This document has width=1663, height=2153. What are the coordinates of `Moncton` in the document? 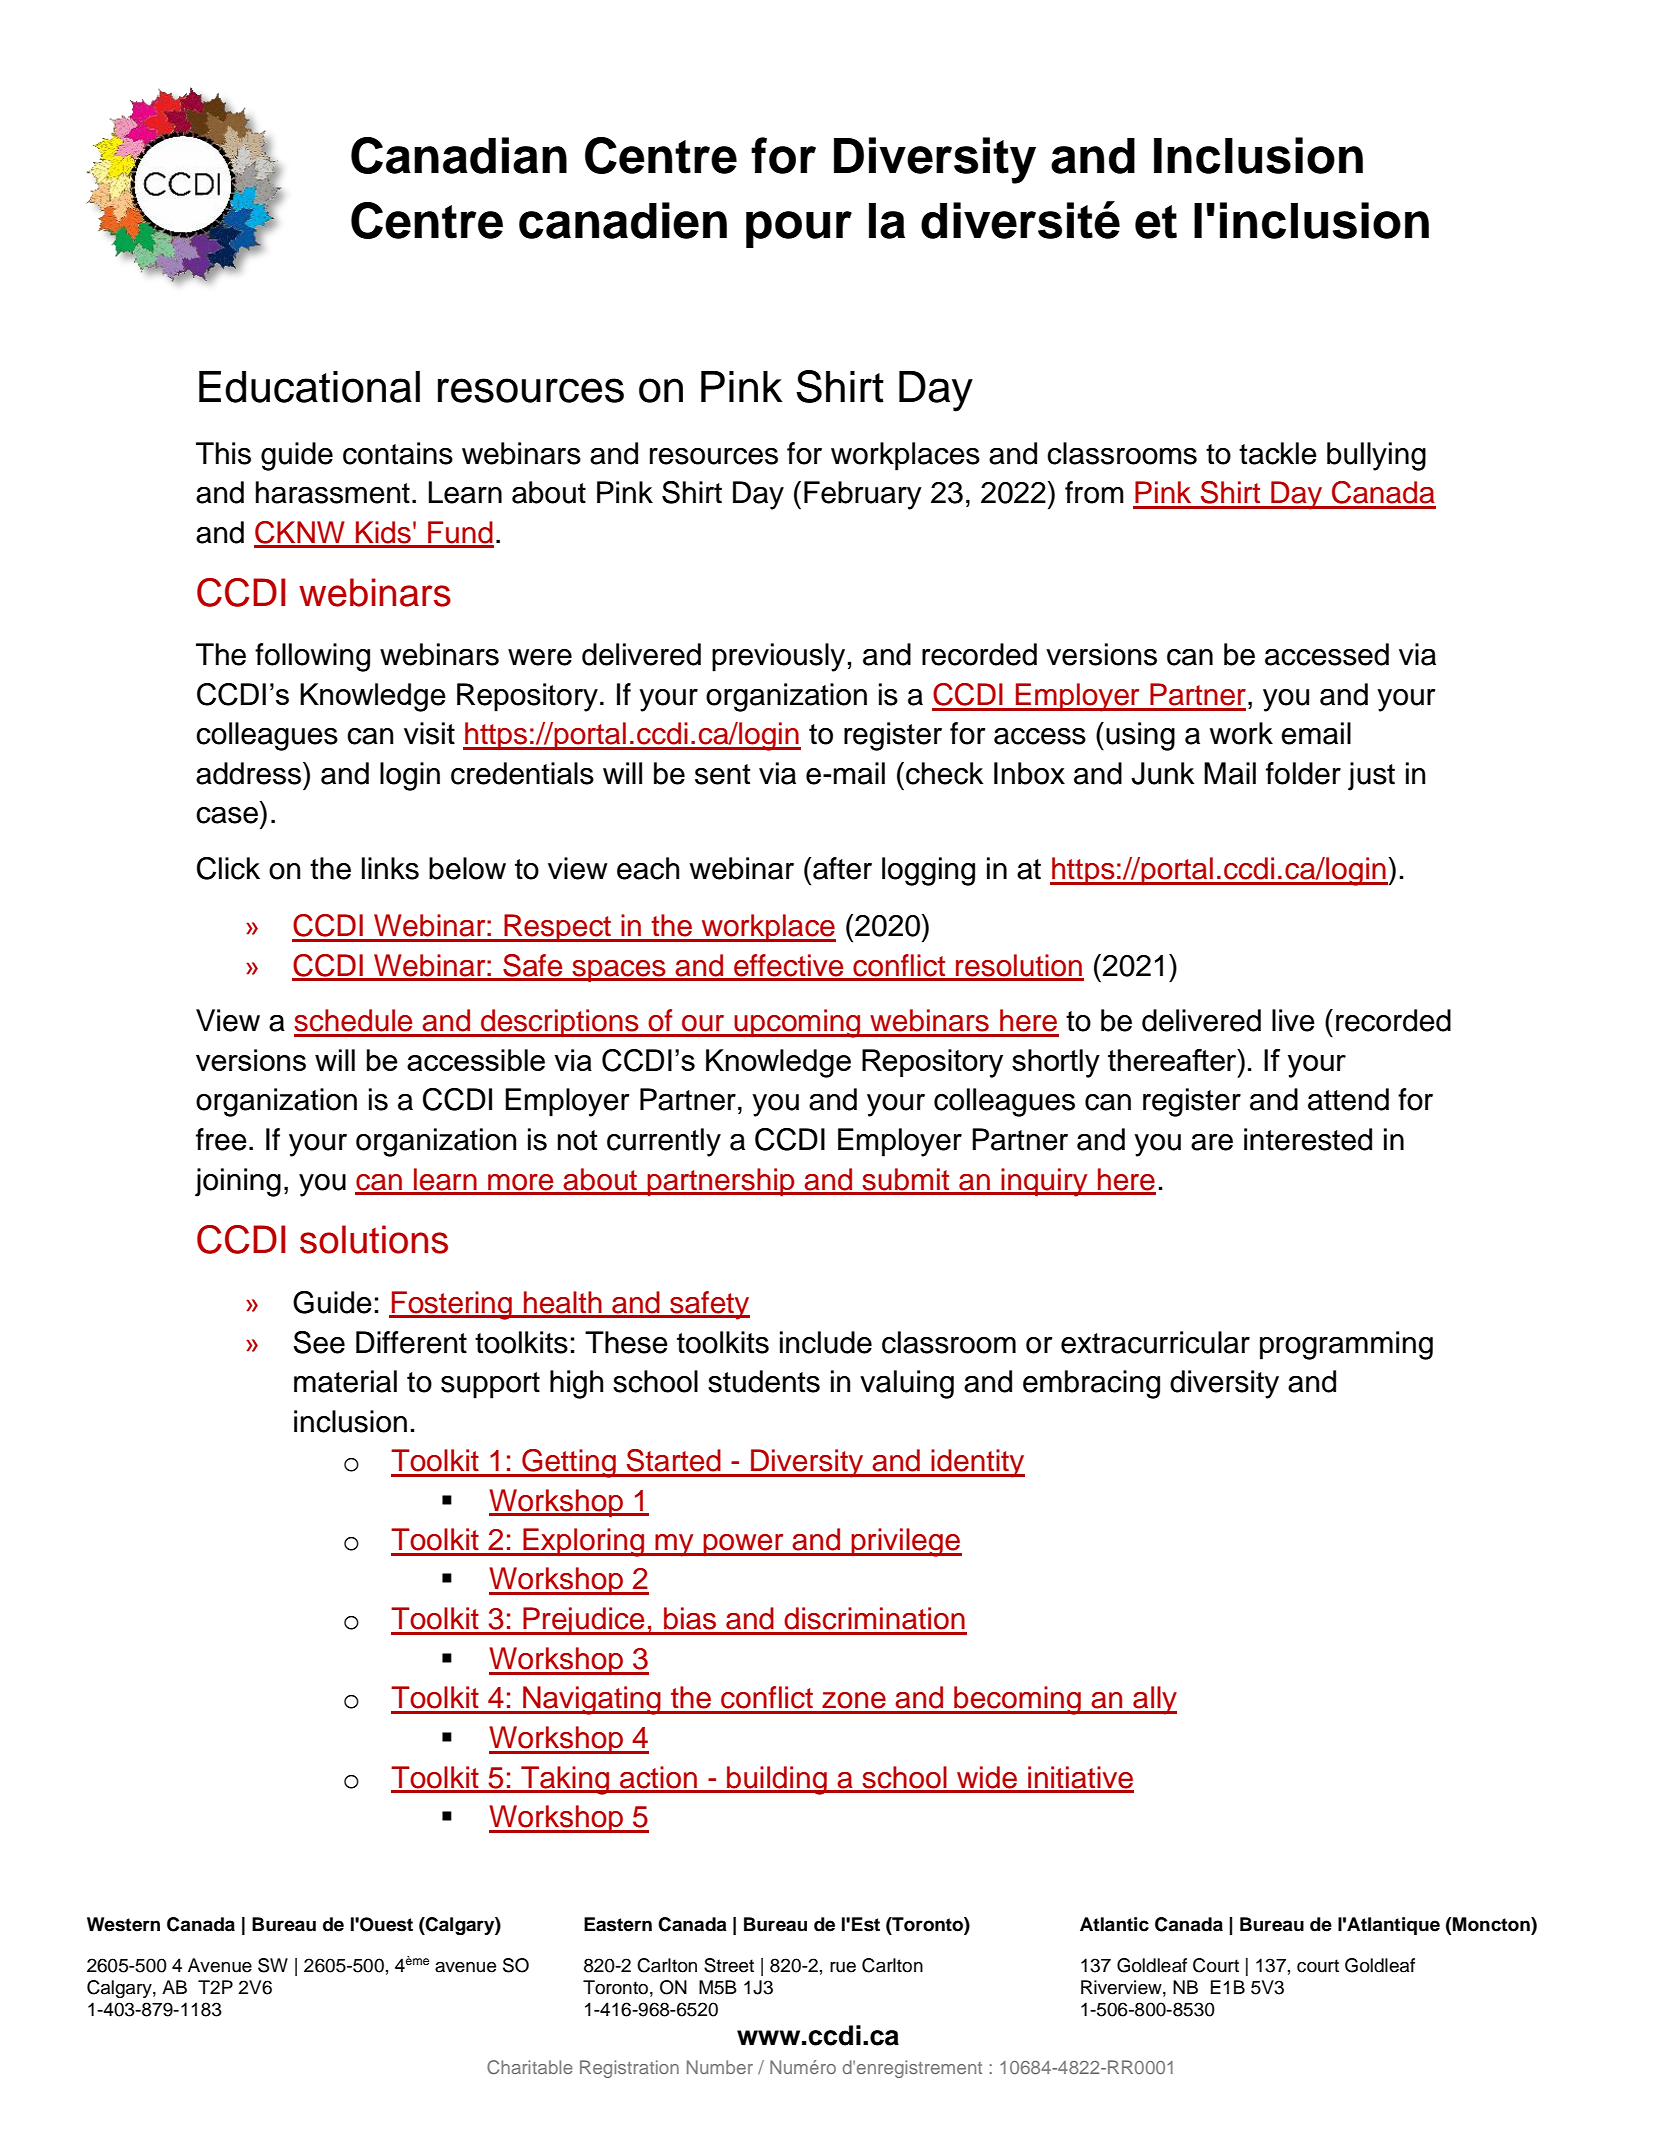 It's located at (1492, 1924).
